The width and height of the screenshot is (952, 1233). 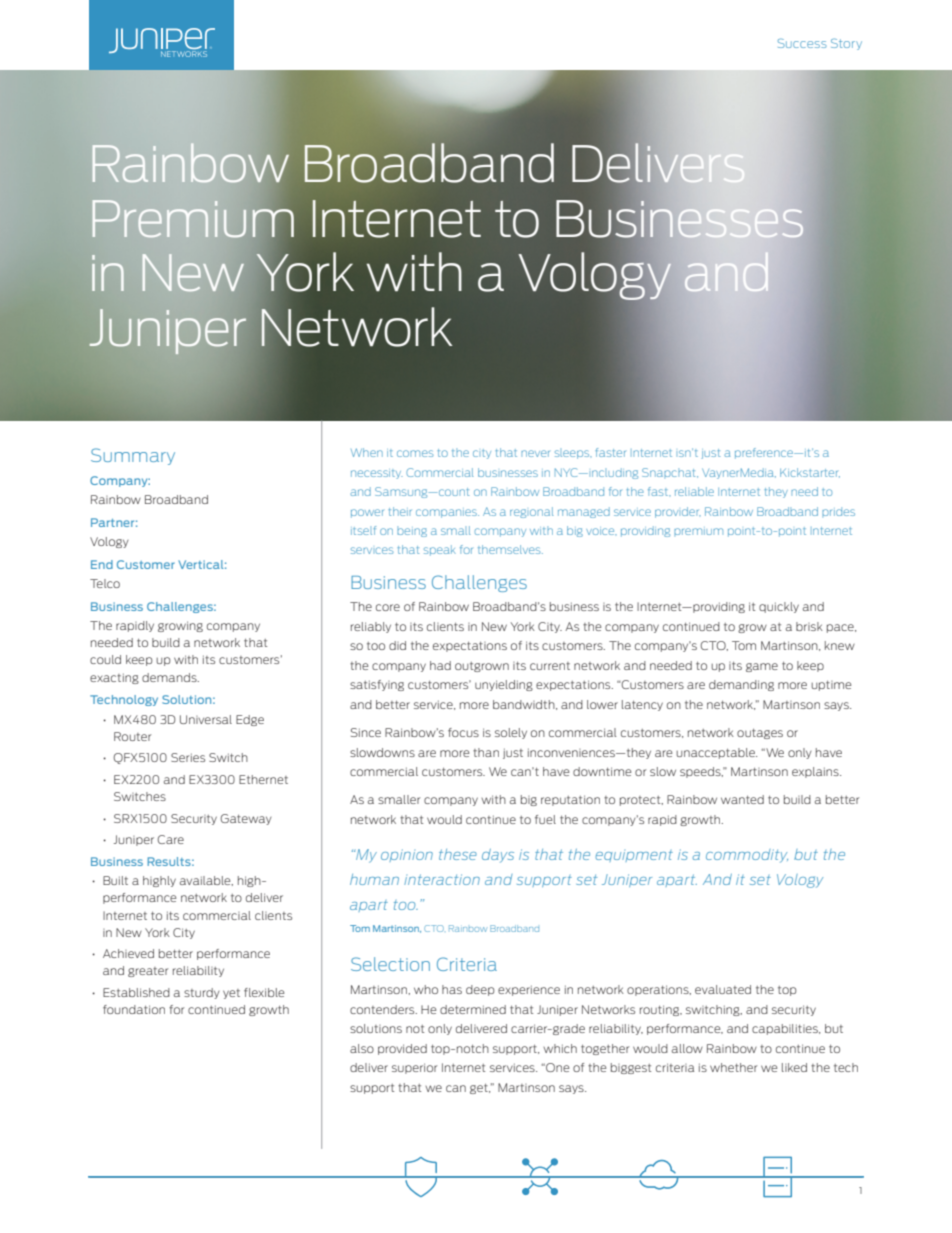 I want to click on Success, so click(x=802, y=43).
